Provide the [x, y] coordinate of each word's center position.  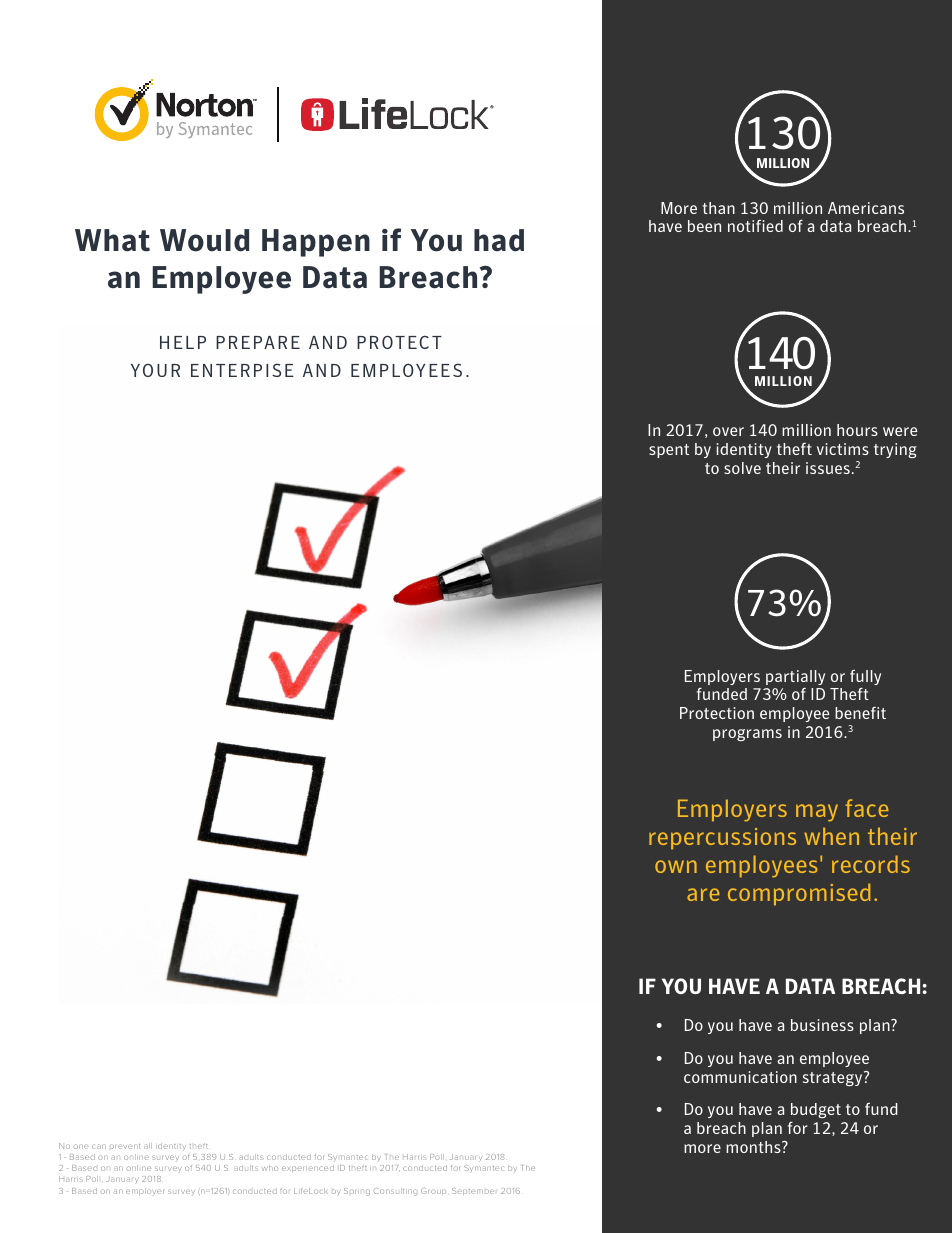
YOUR [155, 370]
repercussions [722, 838]
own [676, 866]
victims [843, 449]
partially [795, 677]
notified [755, 226]
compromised [799, 894]
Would [204, 240]
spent [669, 451]
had [499, 240]
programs [747, 735]
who [270, 1168]
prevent [125, 1146]
